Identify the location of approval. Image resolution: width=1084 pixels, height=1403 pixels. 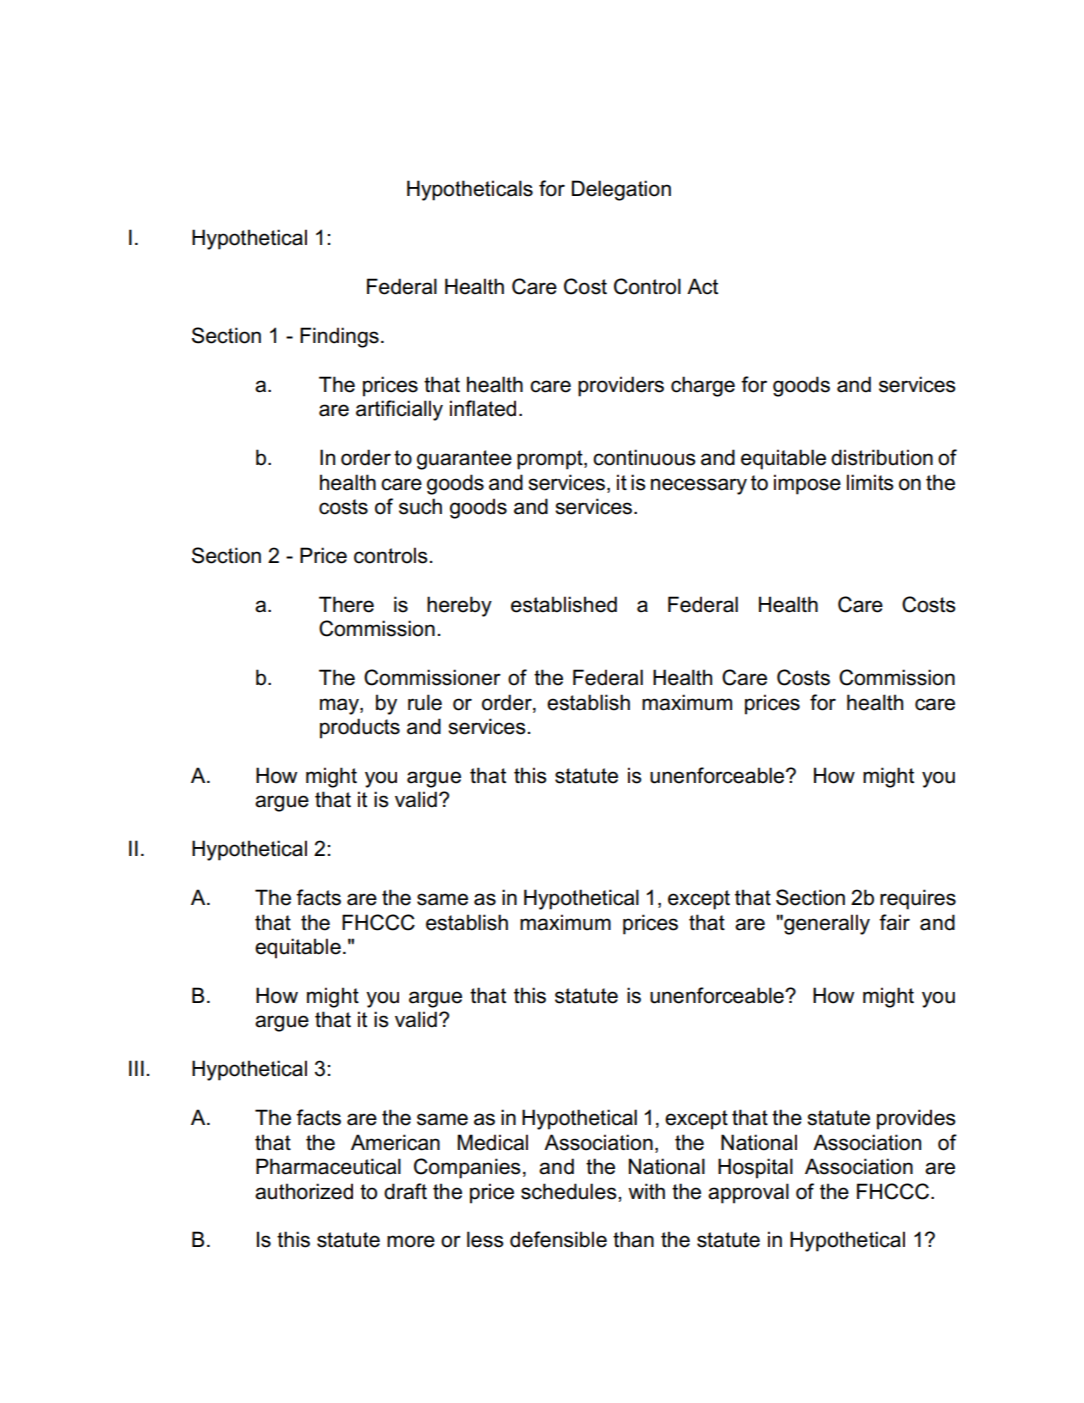
(748, 1193).
